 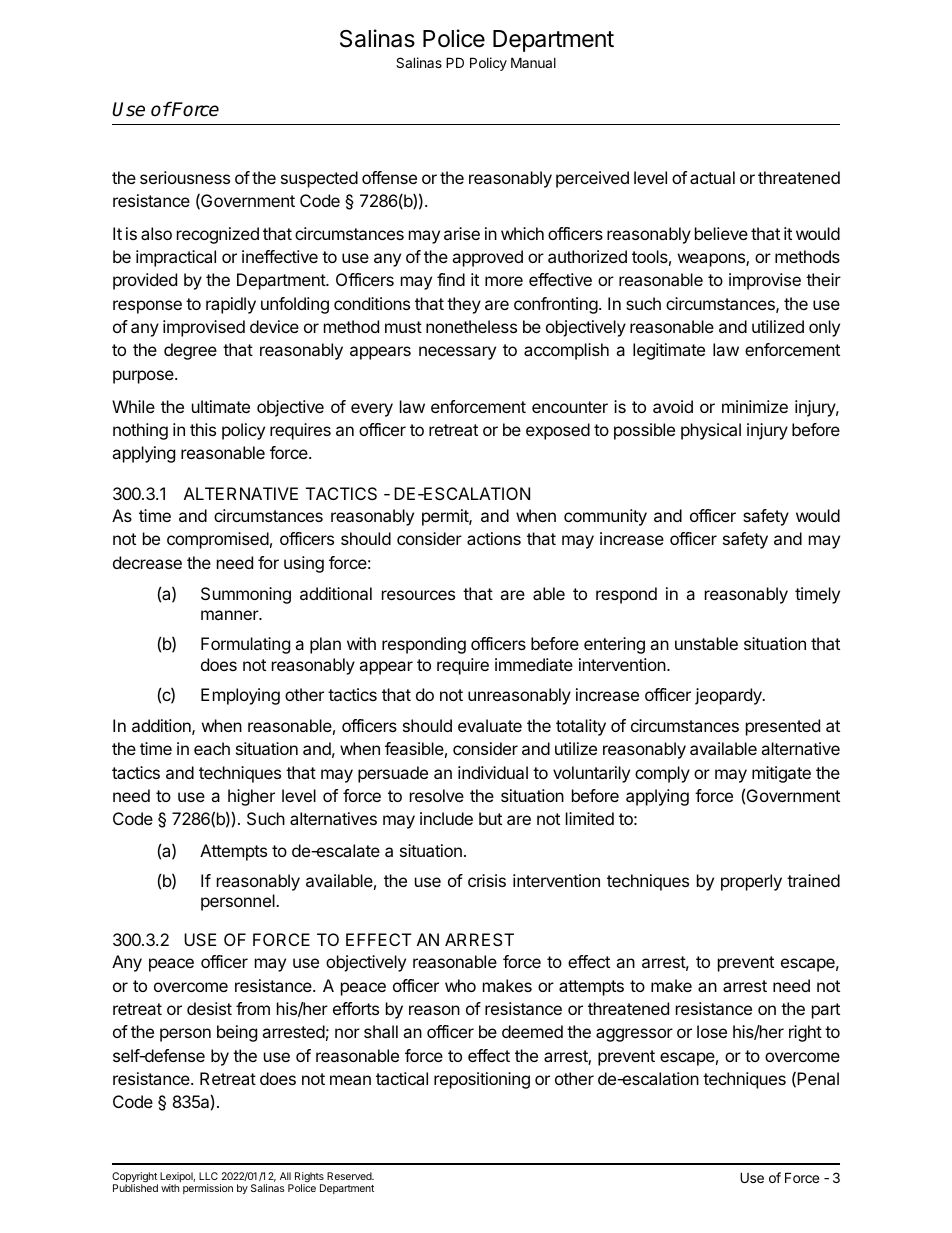 What do you see at coordinates (231, 615) in the document?
I see `manner` at bounding box center [231, 615].
